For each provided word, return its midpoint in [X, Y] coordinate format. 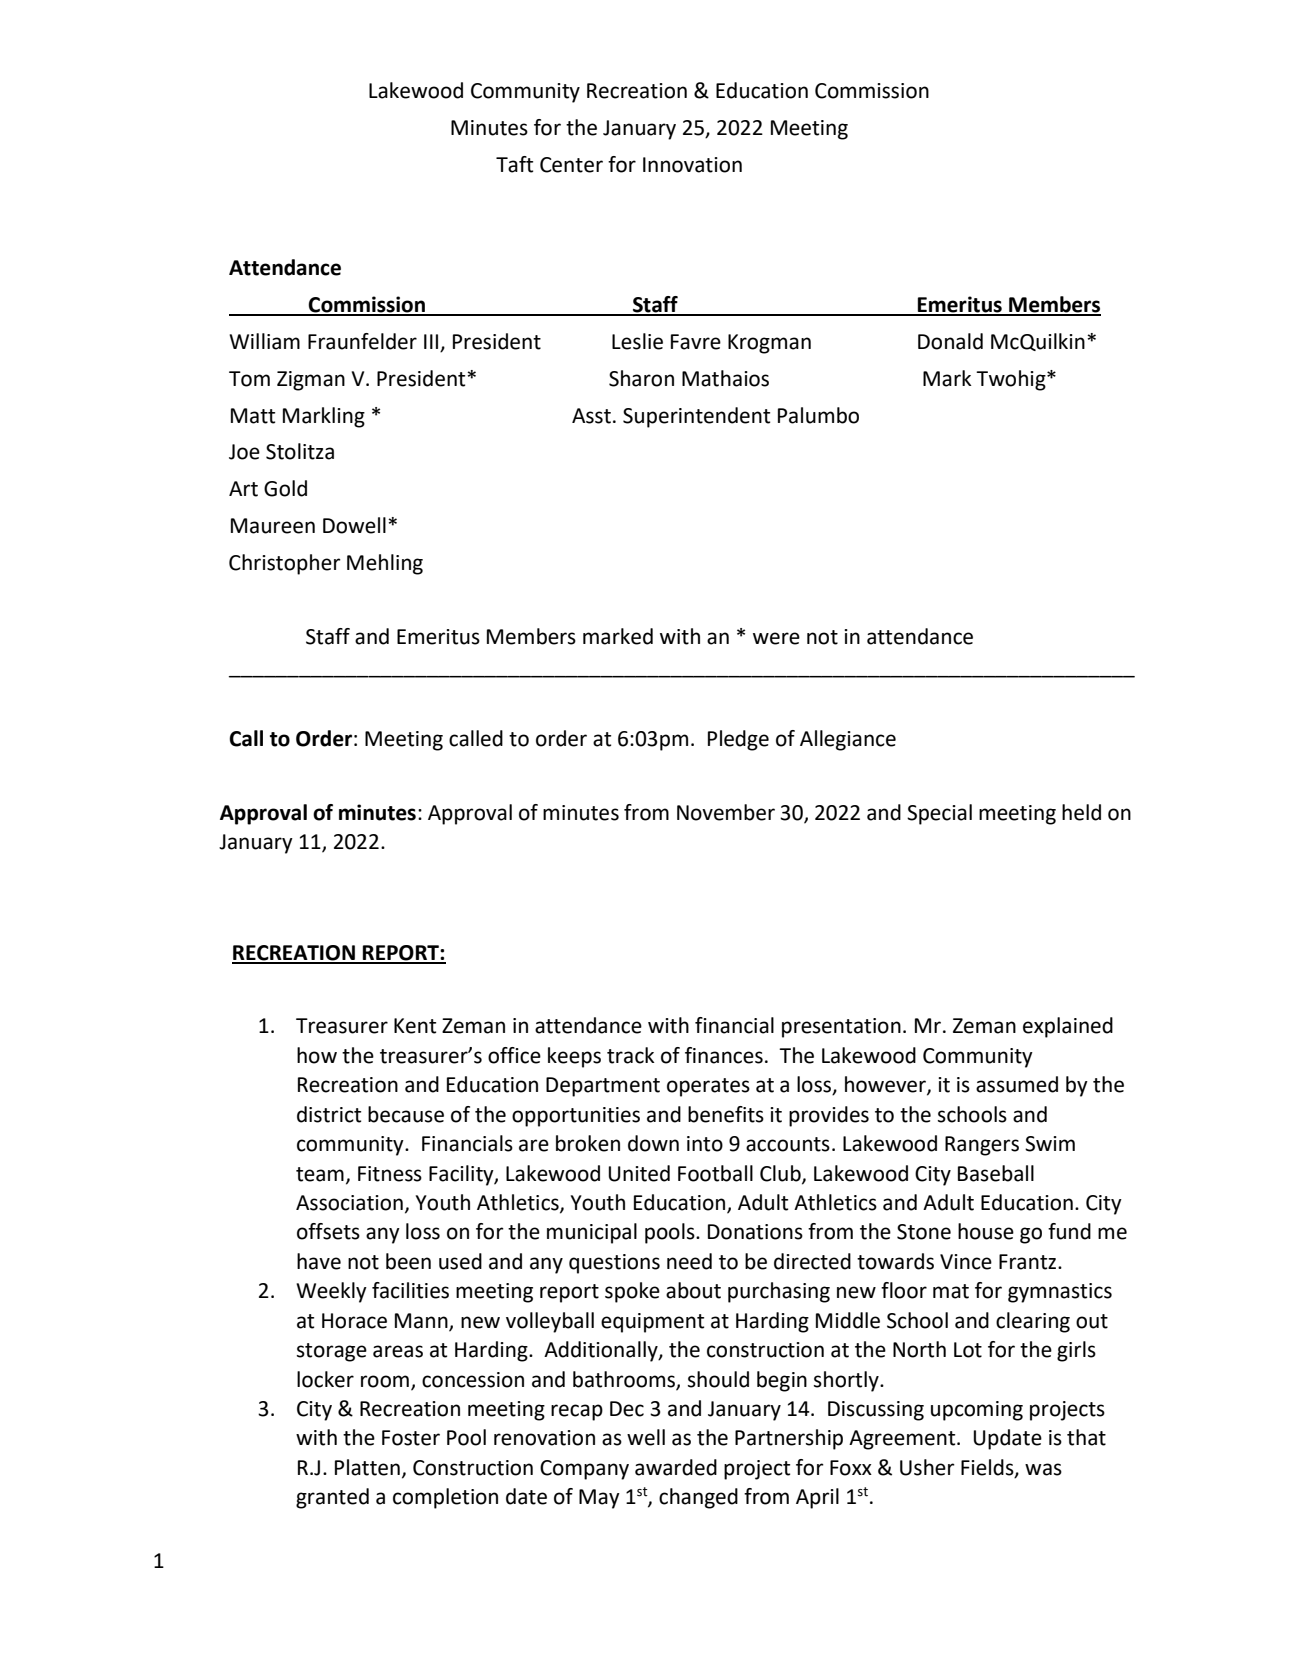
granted [332, 1498]
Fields [988, 1468]
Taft [514, 164]
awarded [676, 1467]
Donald [950, 341]
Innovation [692, 165]
